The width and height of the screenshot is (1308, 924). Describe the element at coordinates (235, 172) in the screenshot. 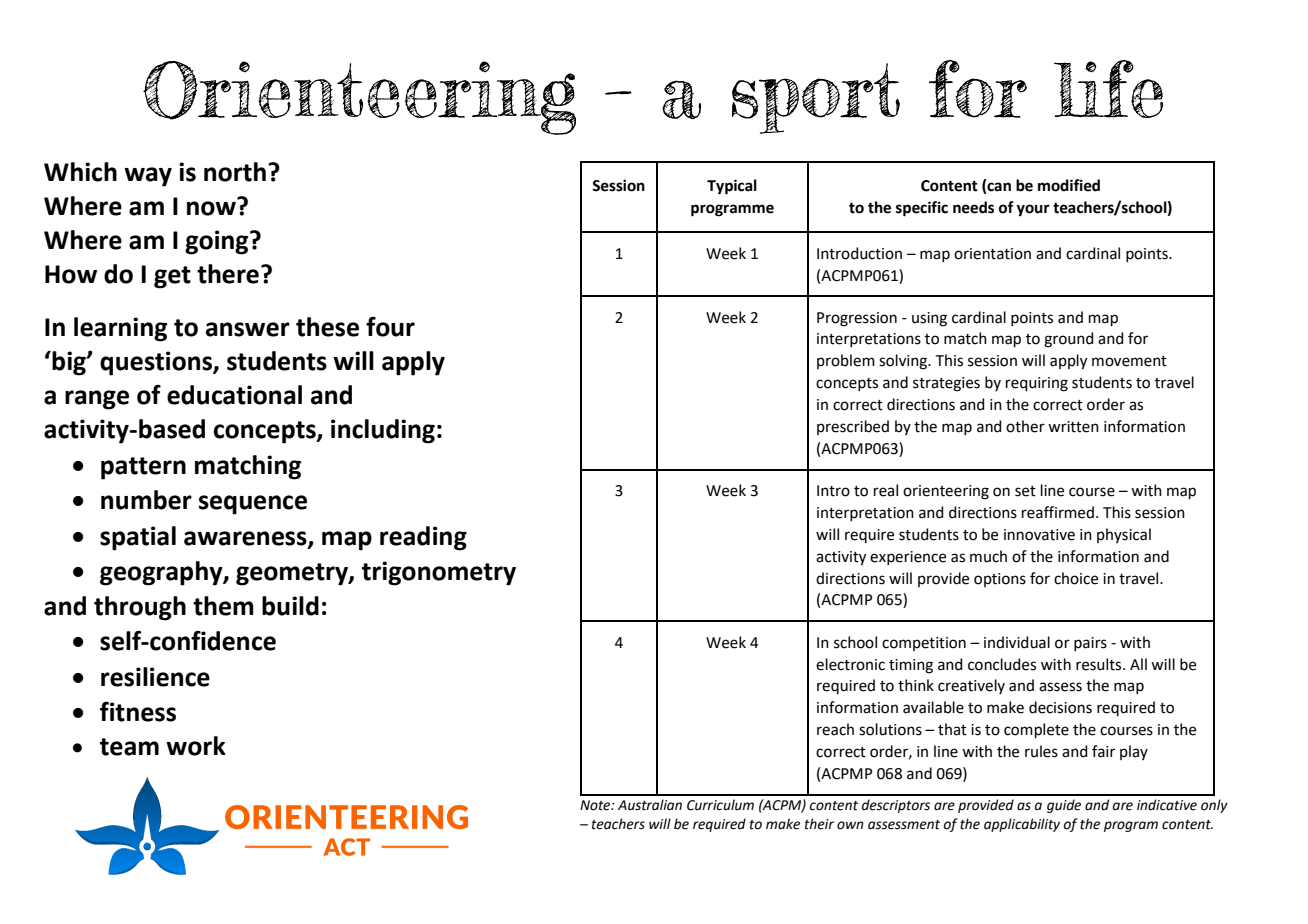

I see `north` at that location.
